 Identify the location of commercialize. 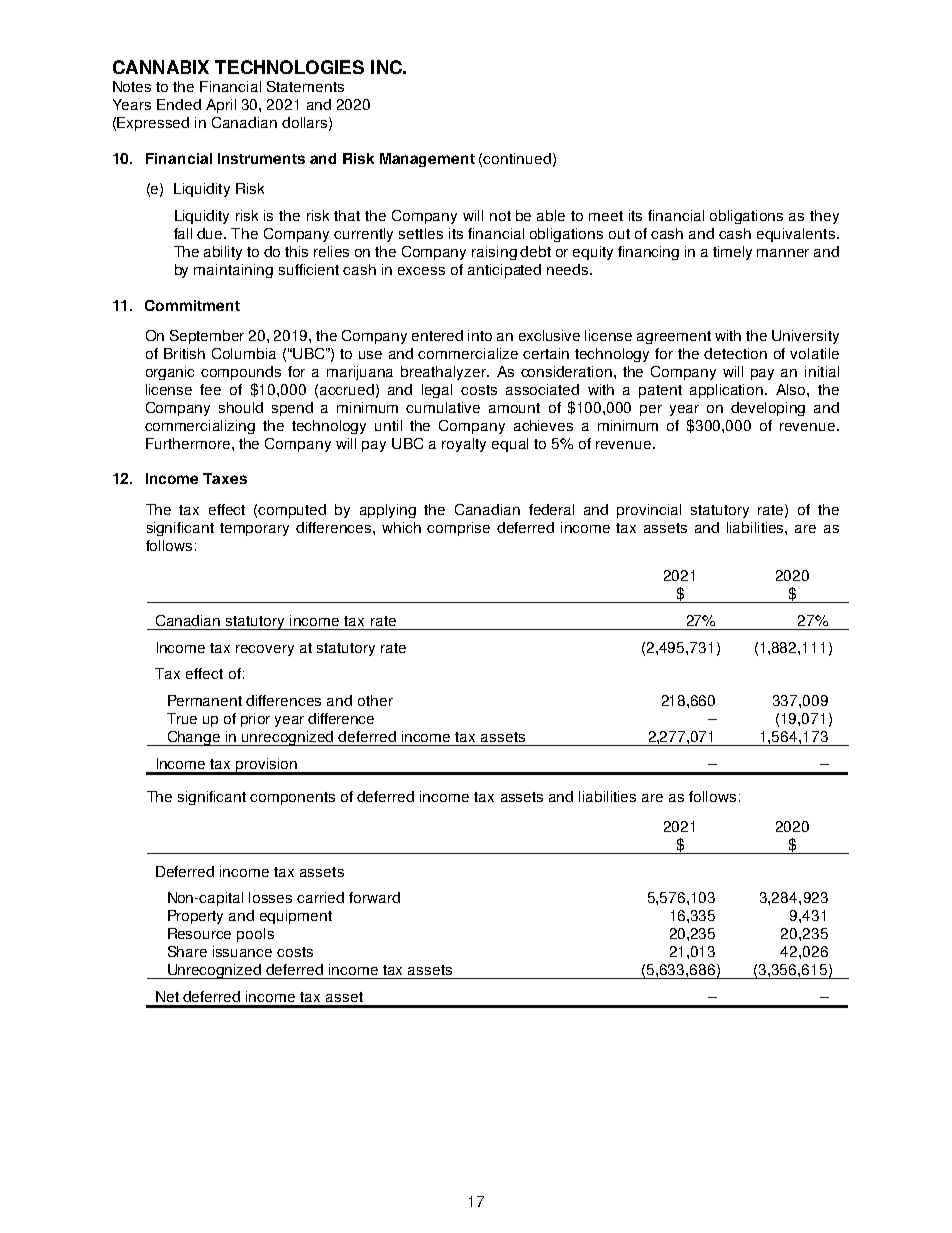
(468, 353).
